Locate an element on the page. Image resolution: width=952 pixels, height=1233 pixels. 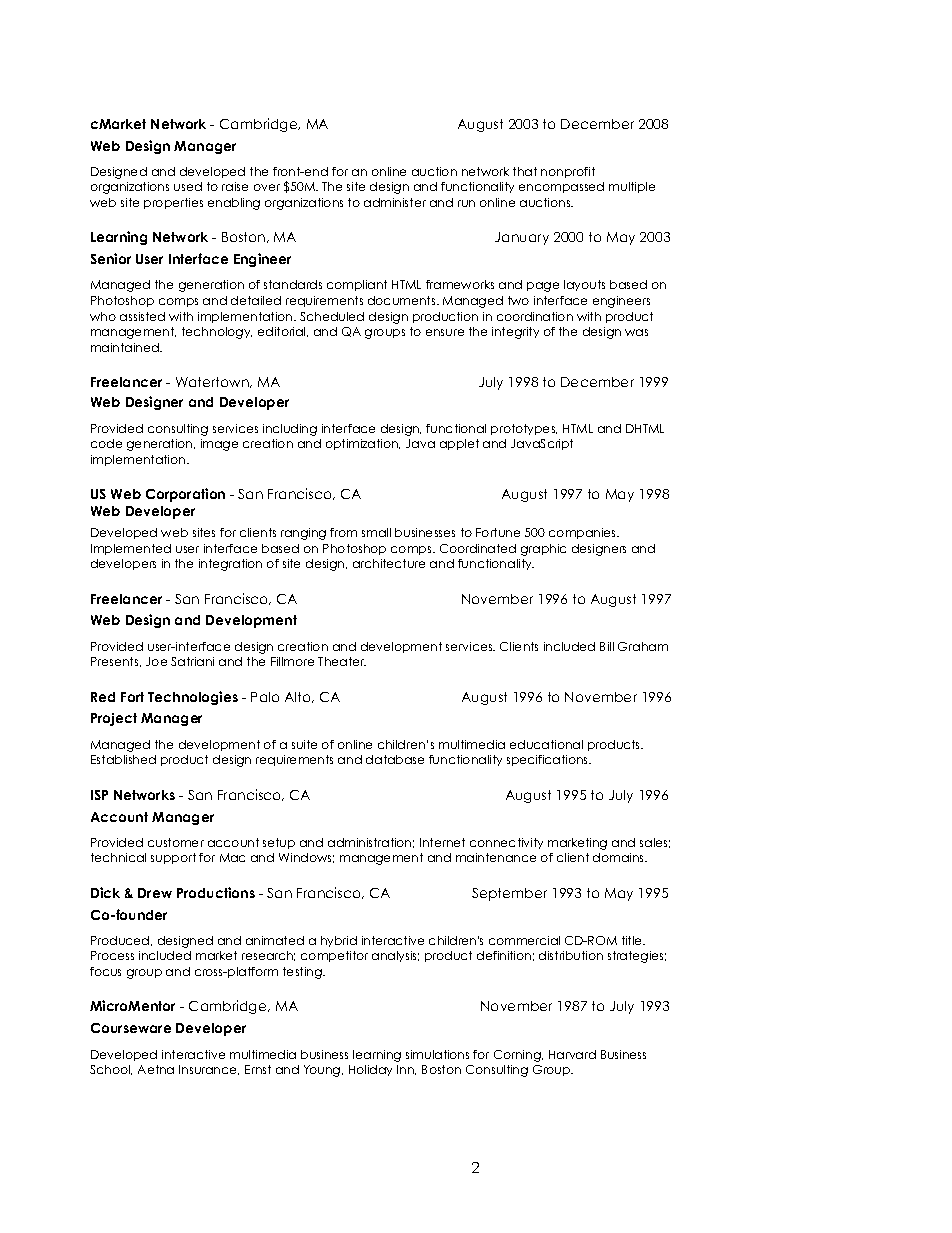
administer is located at coordinates (395, 202).
